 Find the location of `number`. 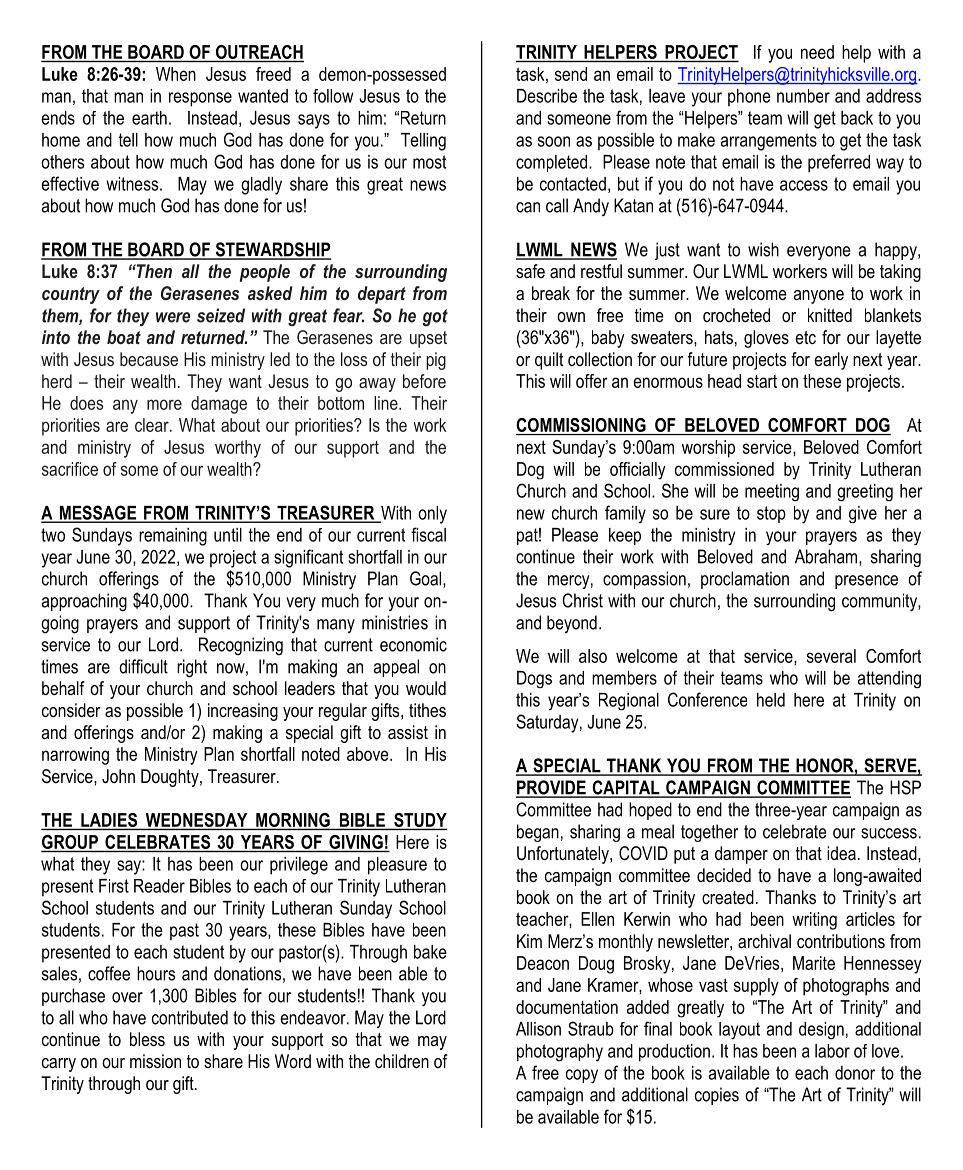

number is located at coordinates (803, 96).
